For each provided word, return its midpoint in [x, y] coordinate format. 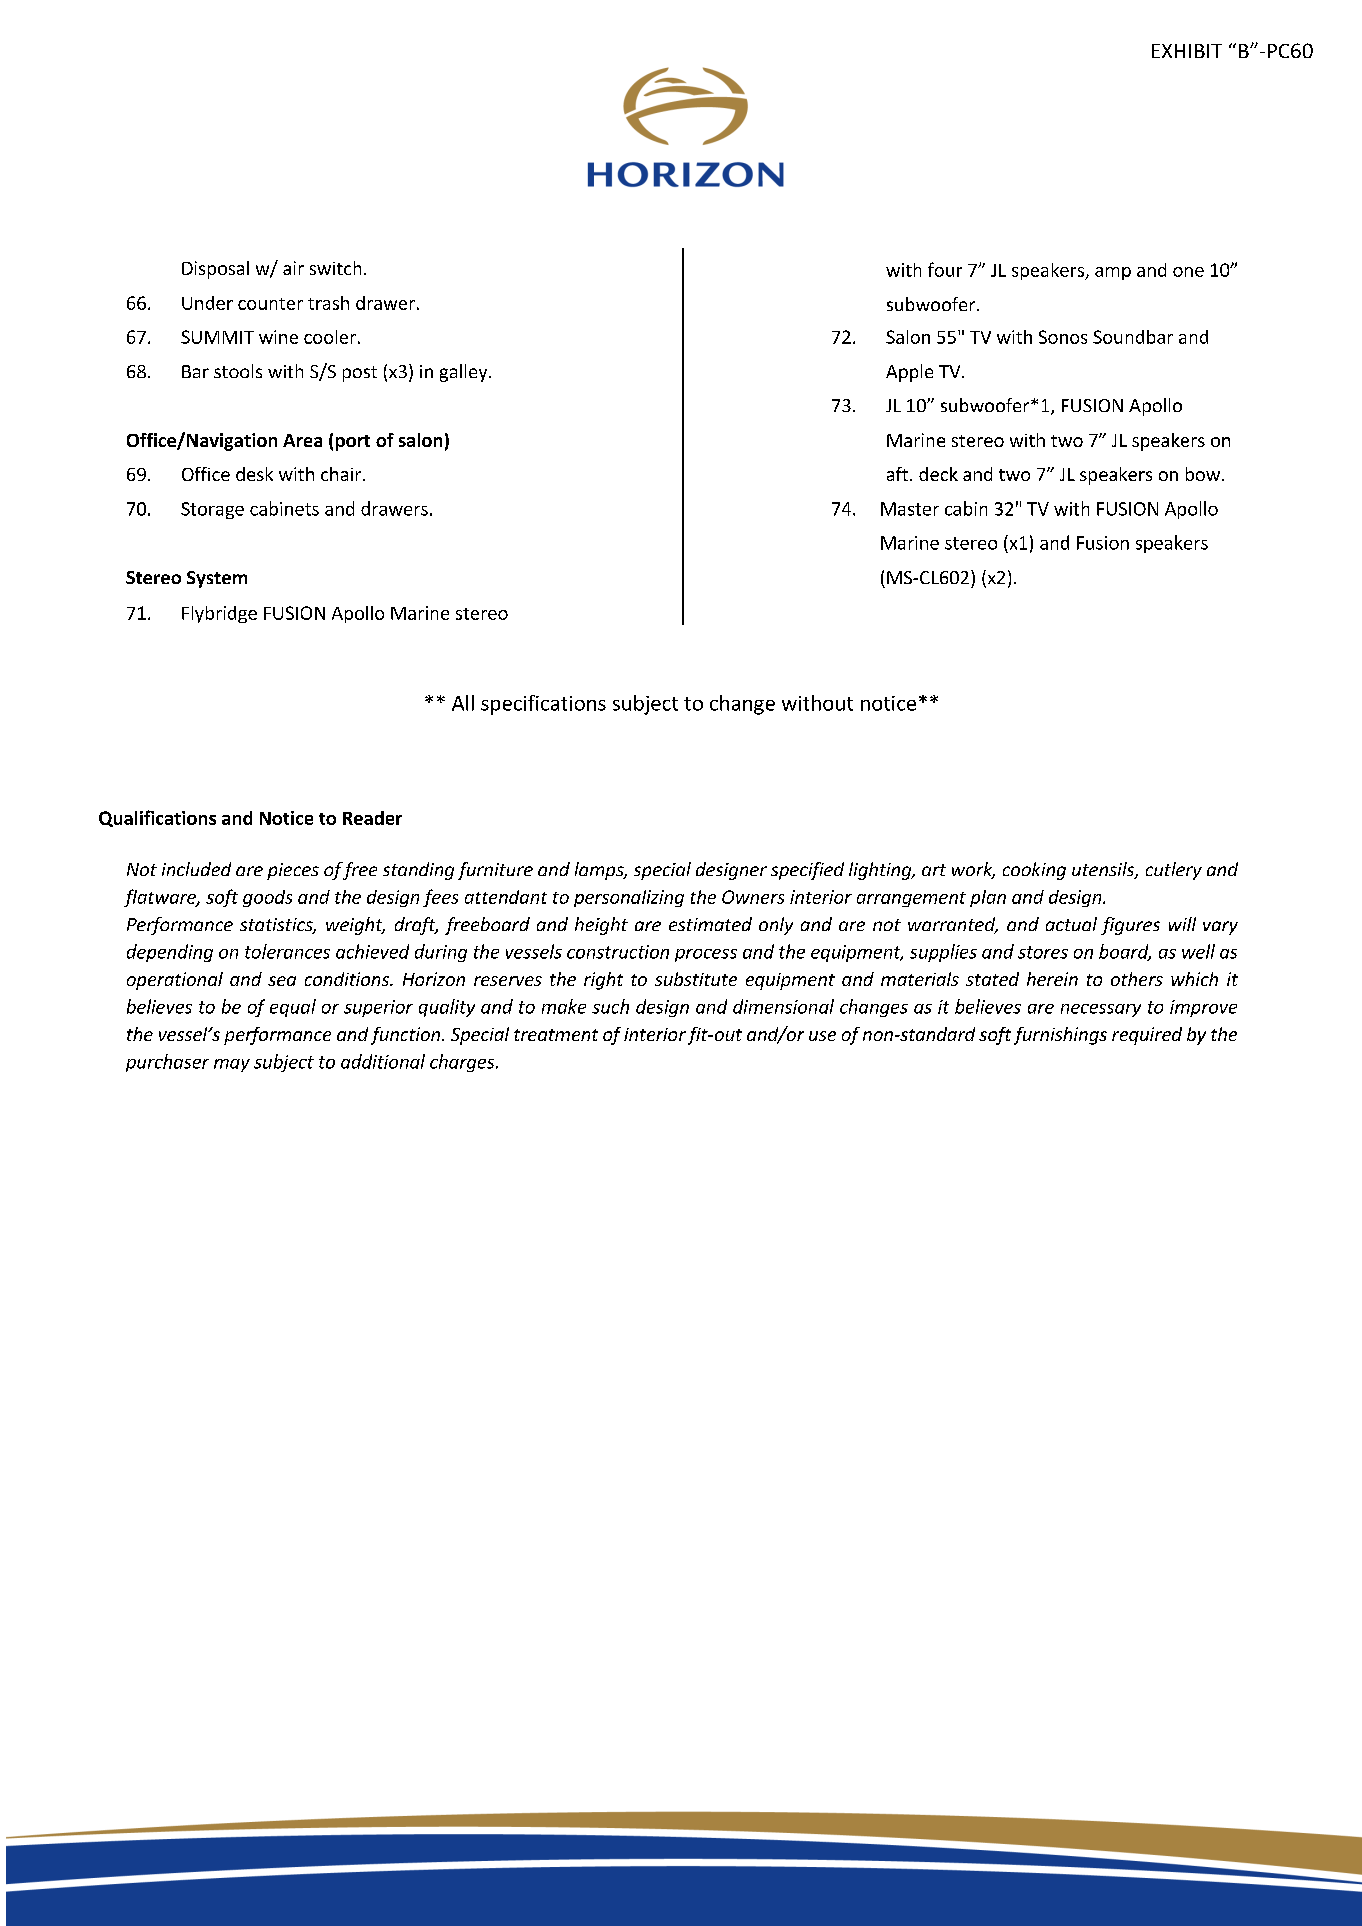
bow [1204, 474]
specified [807, 871]
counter [270, 304]
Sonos [1063, 337]
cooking [1034, 871]
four [945, 269]
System [217, 579]
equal [293, 1008]
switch [335, 268]
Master [910, 509]
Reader [372, 818]
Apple [909, 373]
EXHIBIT [1187, 51]
